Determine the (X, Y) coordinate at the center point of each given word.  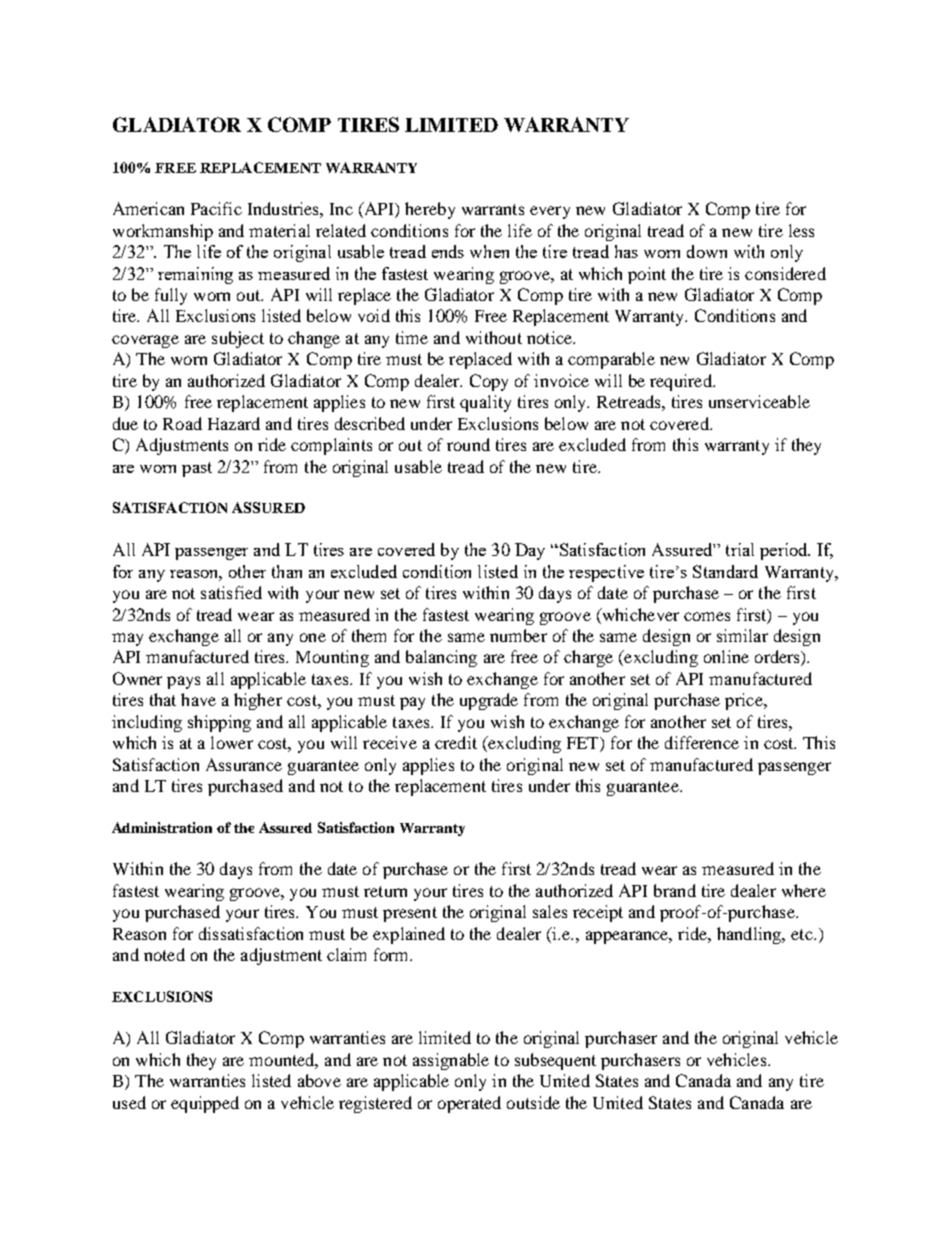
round (468, 444)
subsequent (555, 1061)
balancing (441, 658)
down (707, 251)
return (385, 891)
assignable (451, 1061)
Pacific (216, 208)
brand (675, 890)
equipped (205, 1104)
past (197, 469)
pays (183, 682)
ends (448, 251)
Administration (162, 827)
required (682, 382)
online (726, 656)
